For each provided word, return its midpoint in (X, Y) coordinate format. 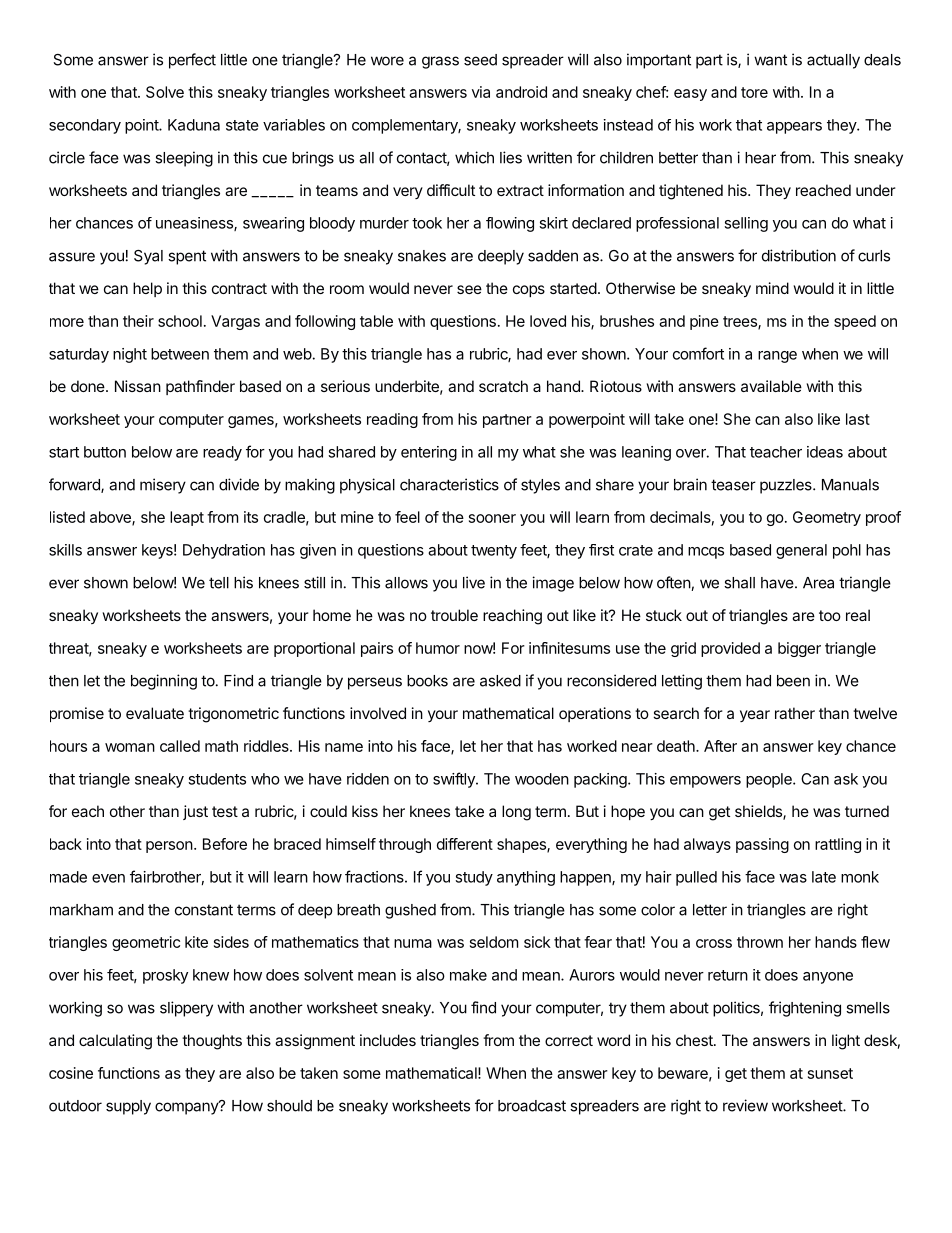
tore (754, 92)
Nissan (138, 386)
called (180, 746)
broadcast (532, 1106)
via (481, 92)
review (745, 1105)
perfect (192, 61)
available (771, 386)
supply (128, 1107)
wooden (542, 779)
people (770, 780)
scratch (503, 386)
